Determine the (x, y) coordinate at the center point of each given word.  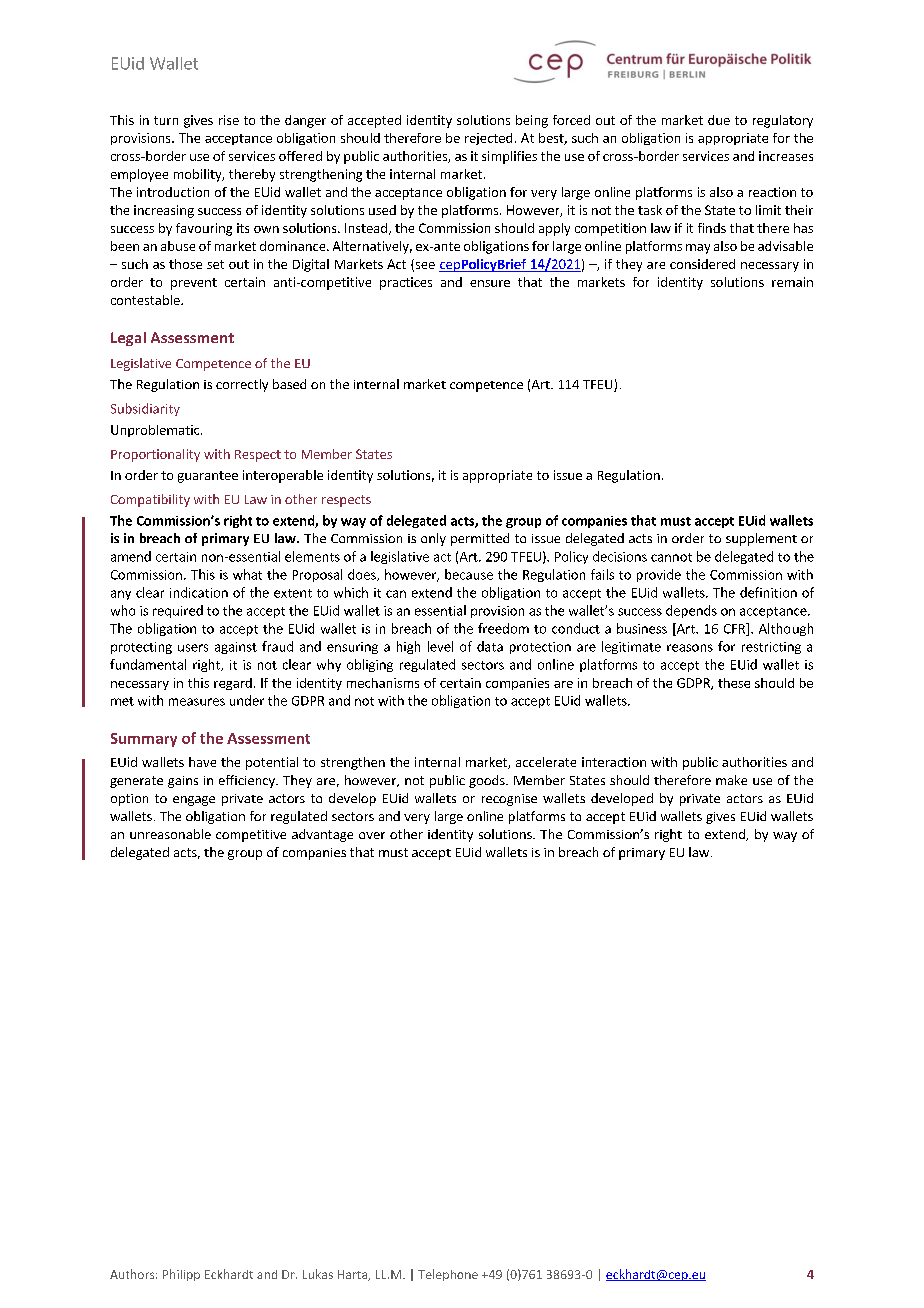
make (731, 780)
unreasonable (170, 834)
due (719, 120)
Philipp (181, 1275)
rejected (488, 139)
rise (229, 120)
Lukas (318, 1274)
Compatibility (150, 500)
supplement (761, 539)
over (372, 835)
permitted (480, 539)
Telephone (448, 1275)
